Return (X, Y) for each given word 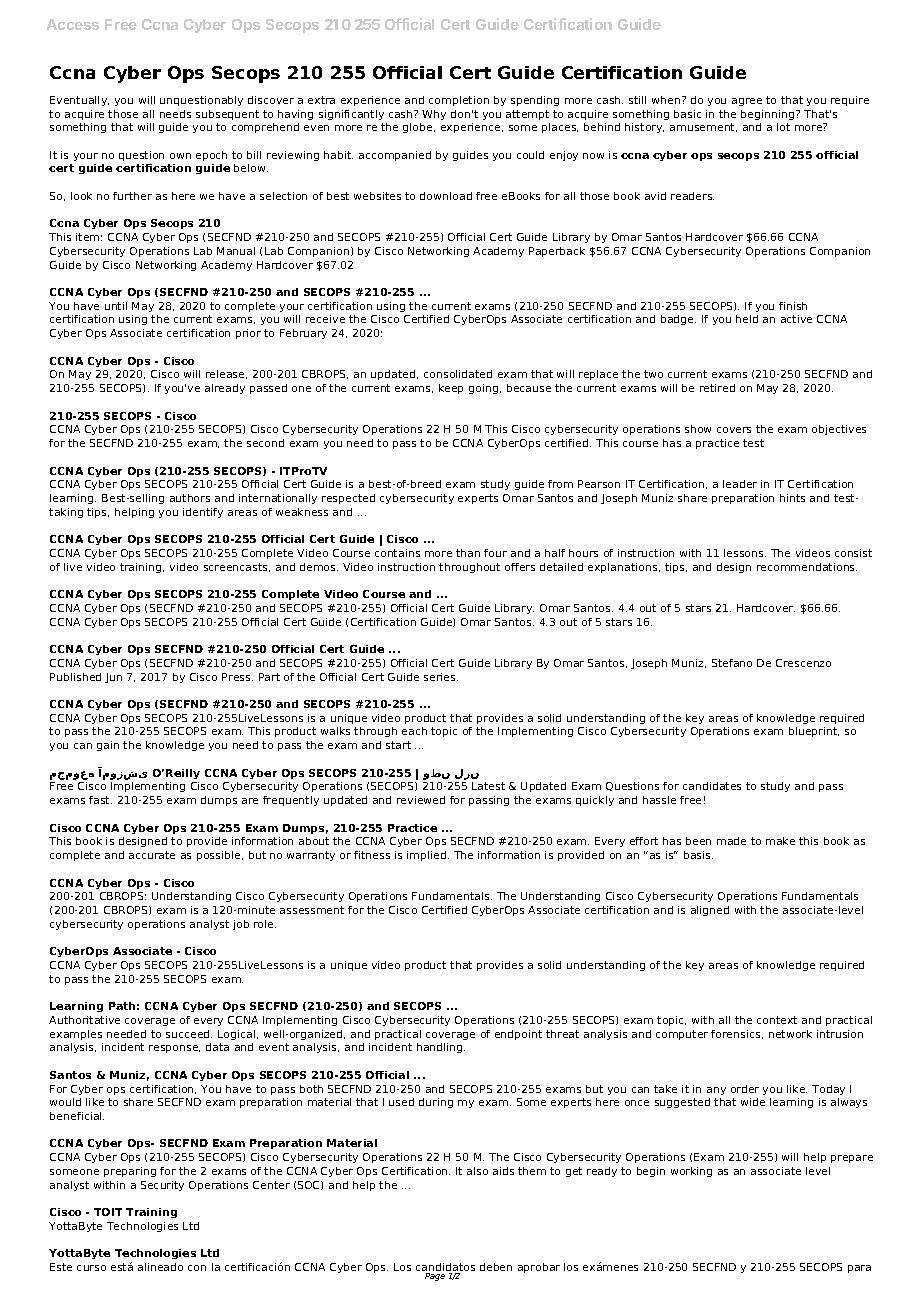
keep (451, 389)
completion (459, 101)
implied (426, 856)
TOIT (108, 1212)
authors (190, 498)
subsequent (227, 115)
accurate (152, 855)
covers (734, 430)
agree (747, 102)
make (780, 841)
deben (496, 1267)
